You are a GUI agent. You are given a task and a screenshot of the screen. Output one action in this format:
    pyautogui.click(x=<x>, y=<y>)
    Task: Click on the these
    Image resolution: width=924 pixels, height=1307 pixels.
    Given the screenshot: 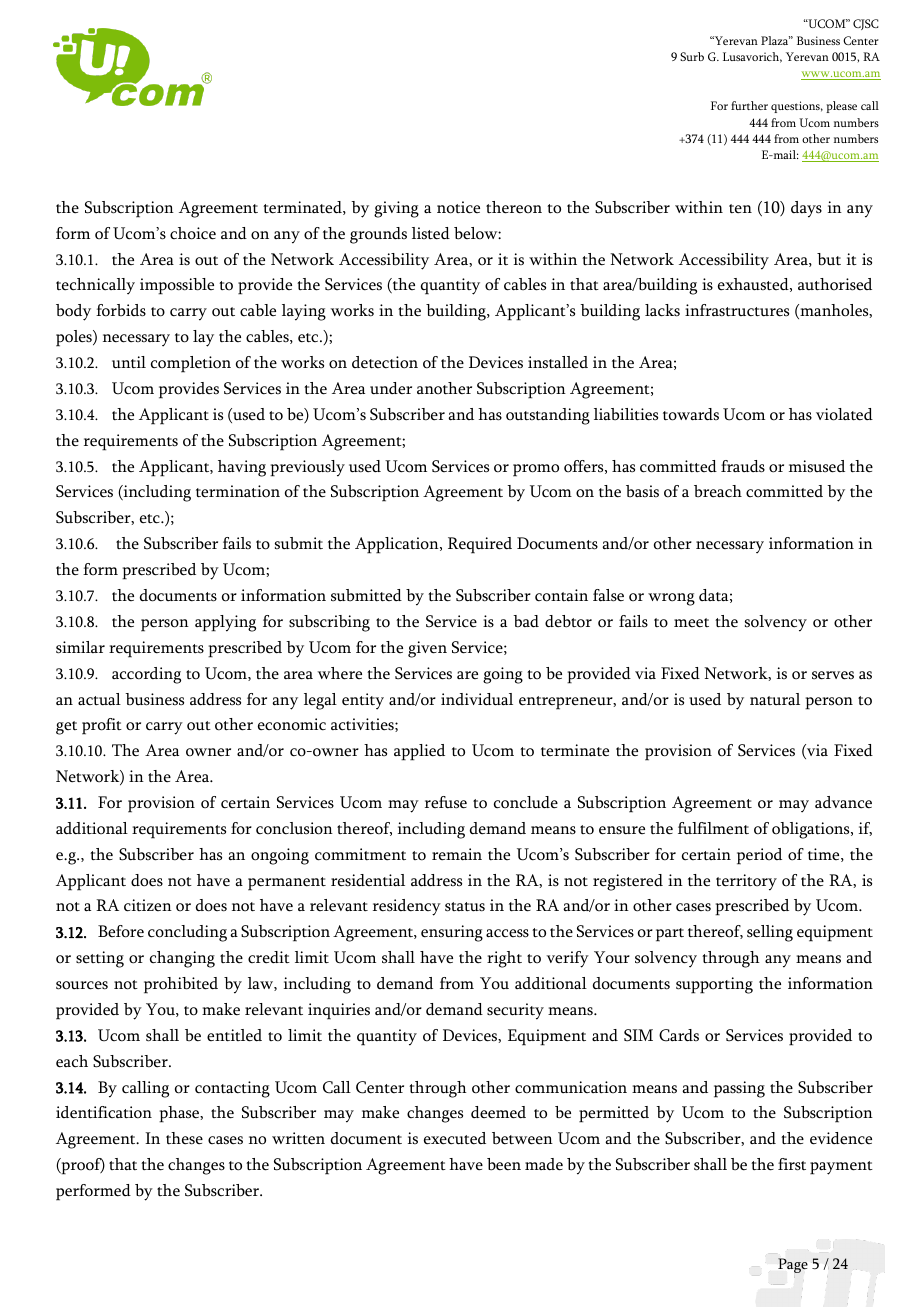 What is the action you would take?
    pyautogui.click(x=184, y=1138)
